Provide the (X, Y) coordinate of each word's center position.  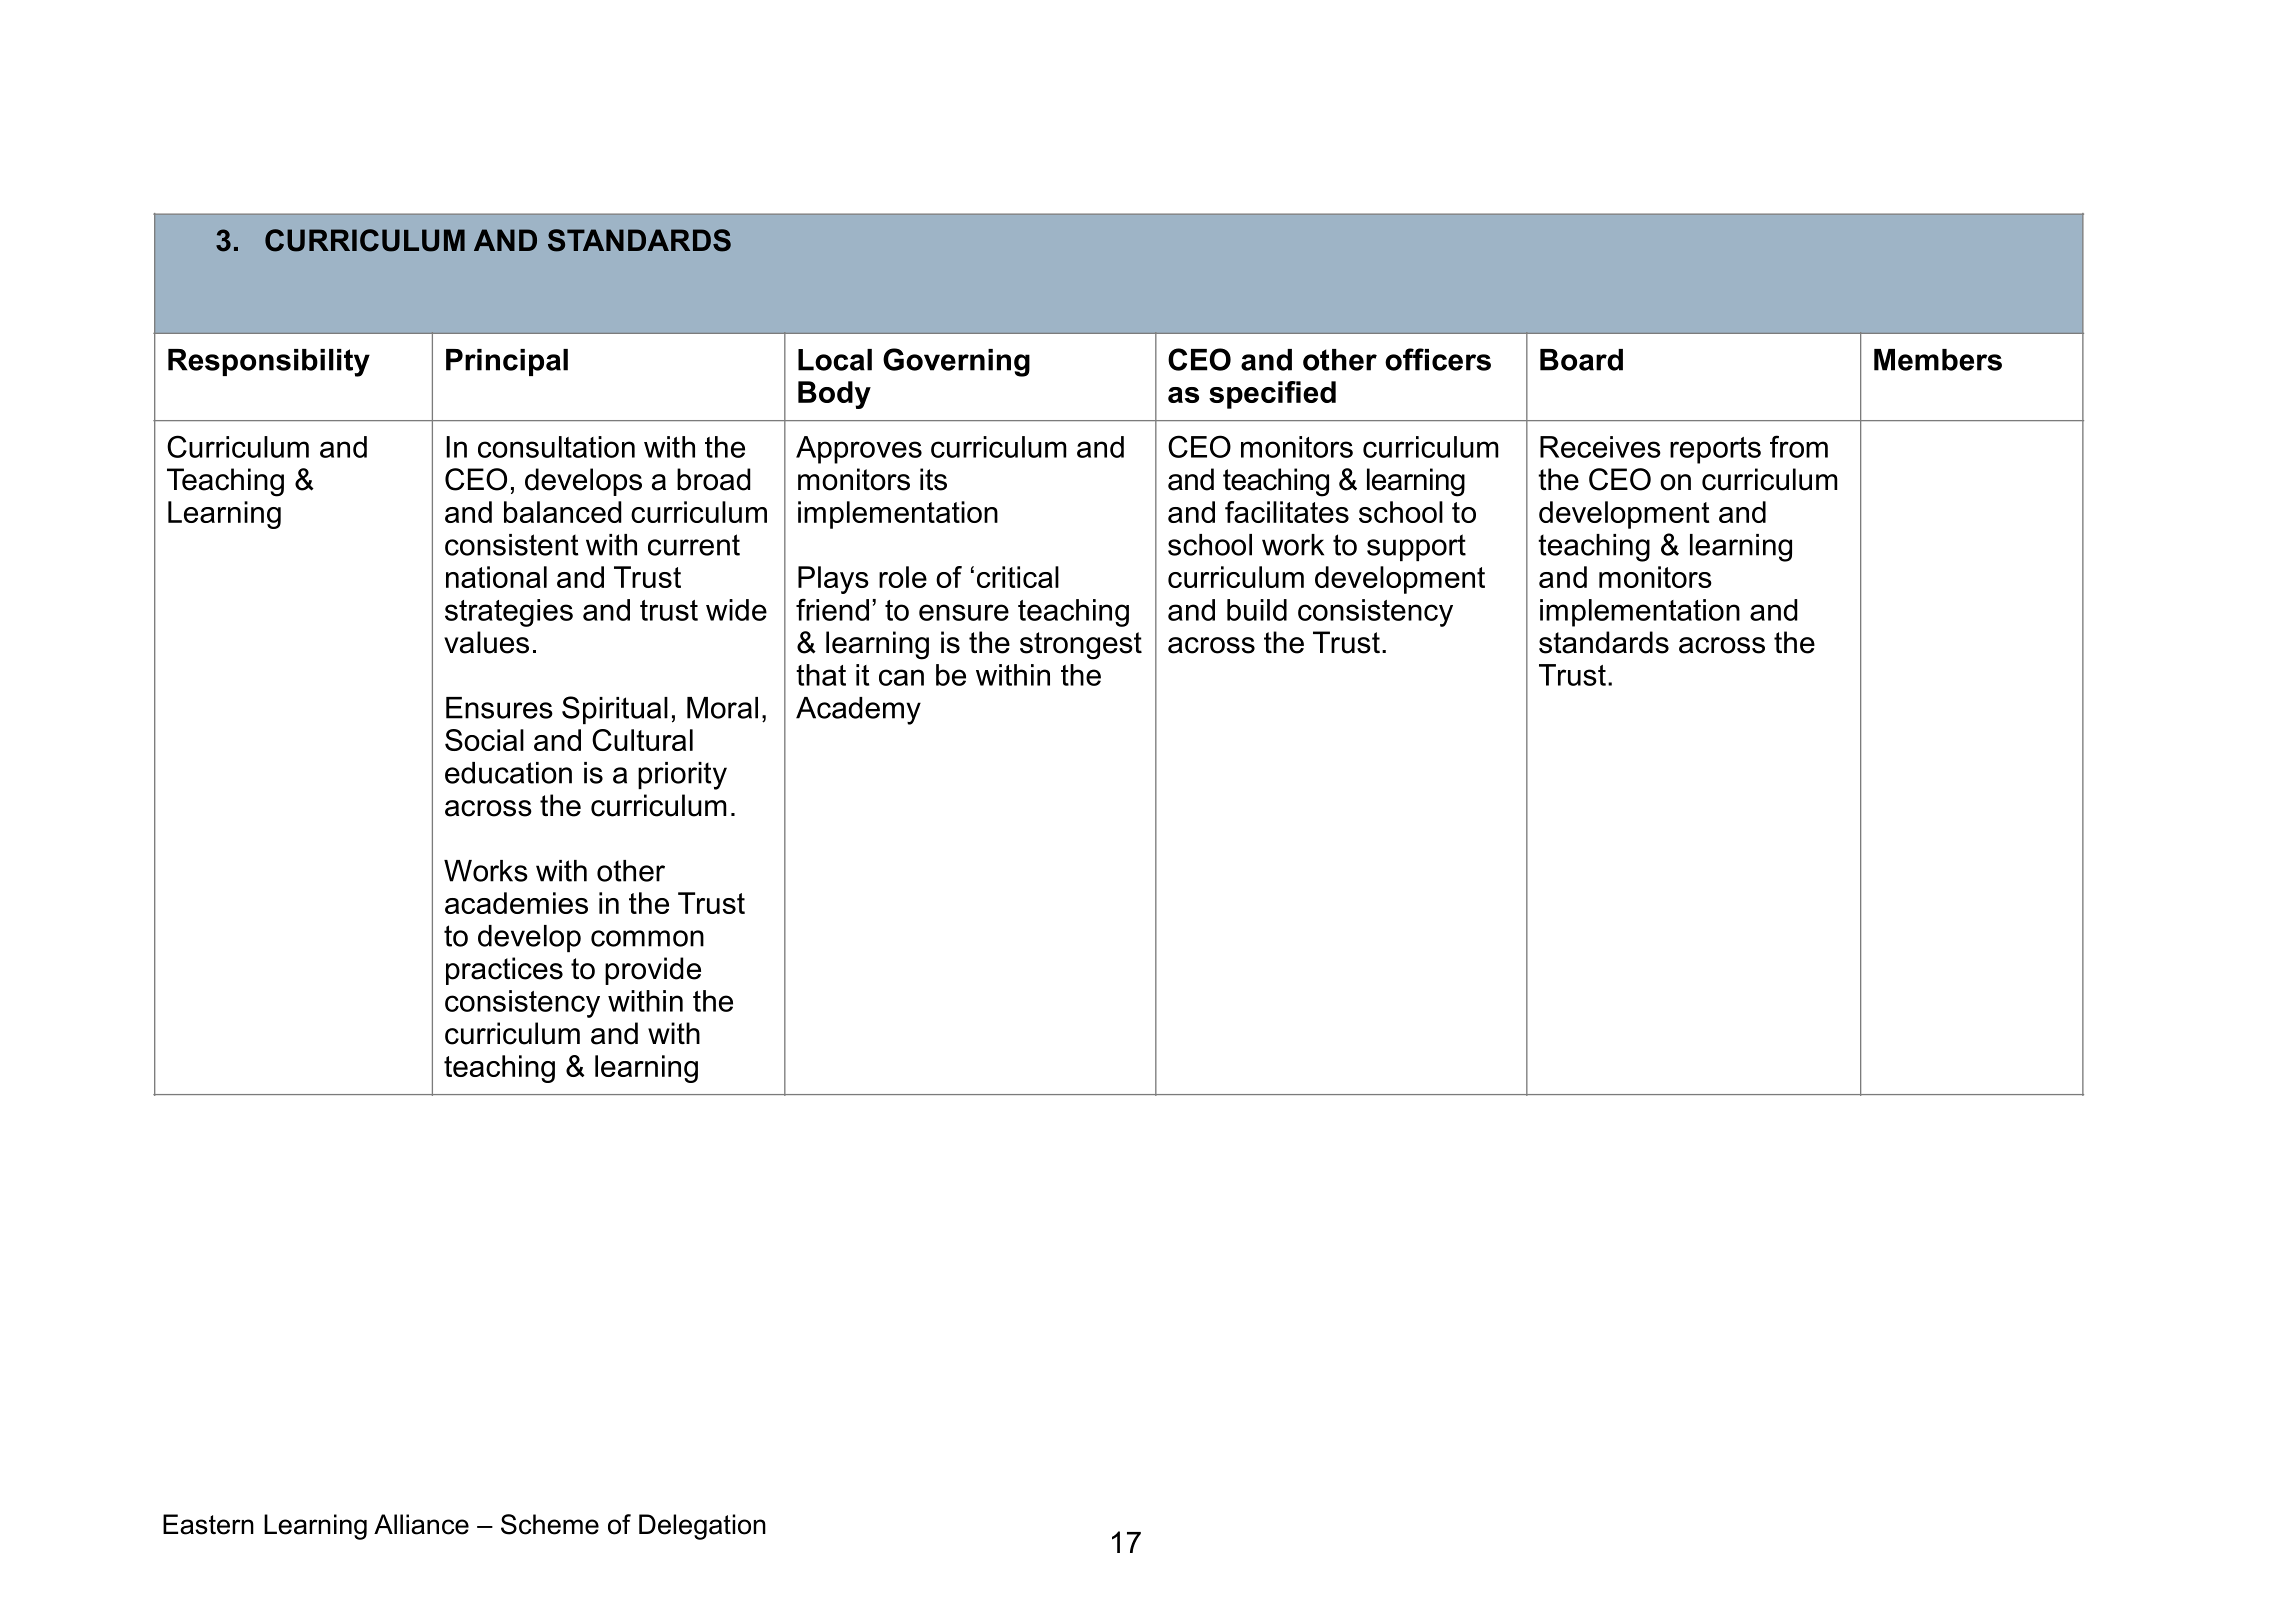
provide (653, 971)
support (1416, 547)
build (1257, 610)
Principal (507, 362)
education (508, 773)
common (647, 938)
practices (504, 971)
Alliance (421, 1524)
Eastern (208, 1524)
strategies (509, 613)
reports (1715, 450)
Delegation (702, 1527)
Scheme (550, 1524)
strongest (1081, 646)
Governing (956, 362)
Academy (858, 711)
